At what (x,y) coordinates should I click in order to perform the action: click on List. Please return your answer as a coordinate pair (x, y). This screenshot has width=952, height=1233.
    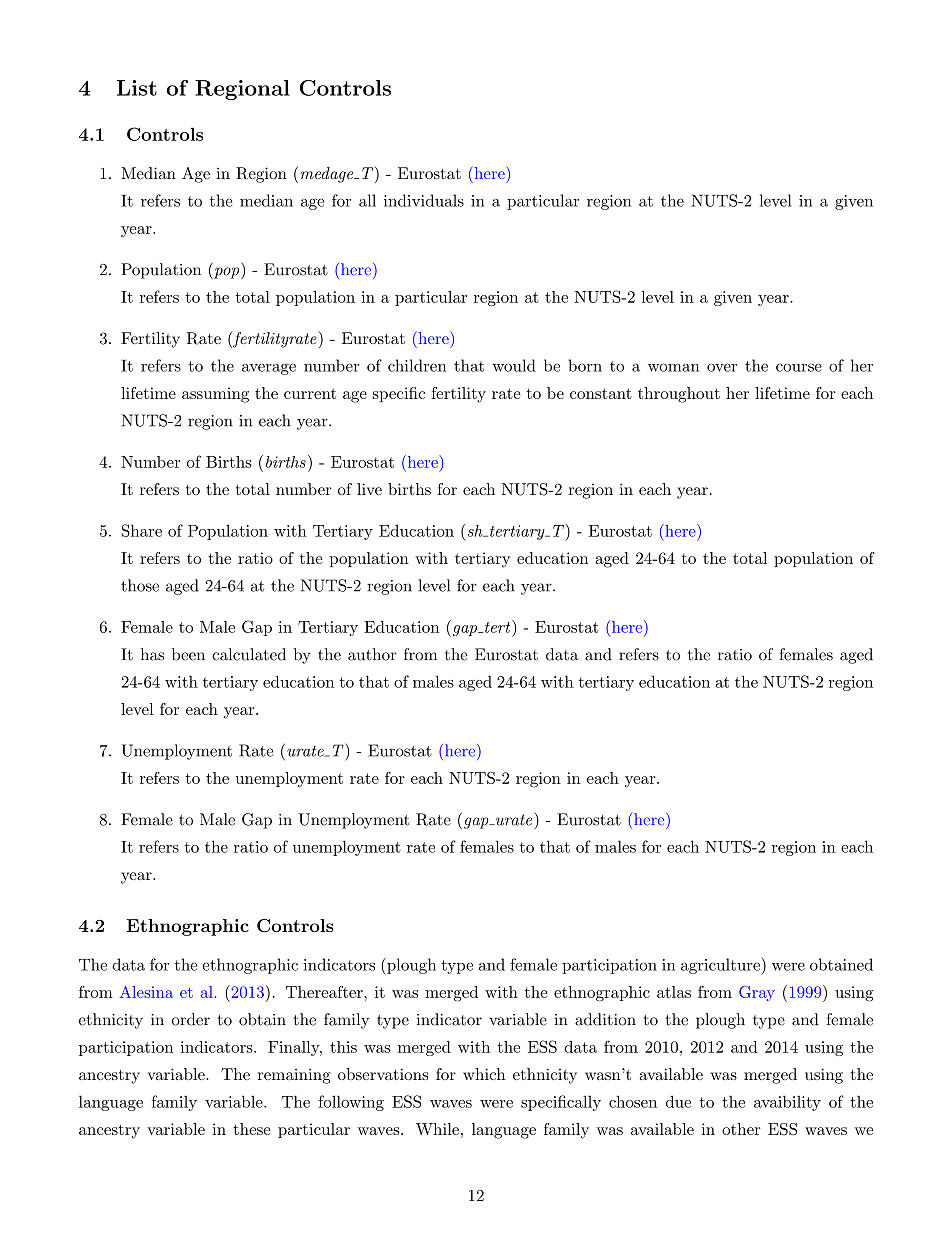
    Looking at the image, I should click on (137, 88).
